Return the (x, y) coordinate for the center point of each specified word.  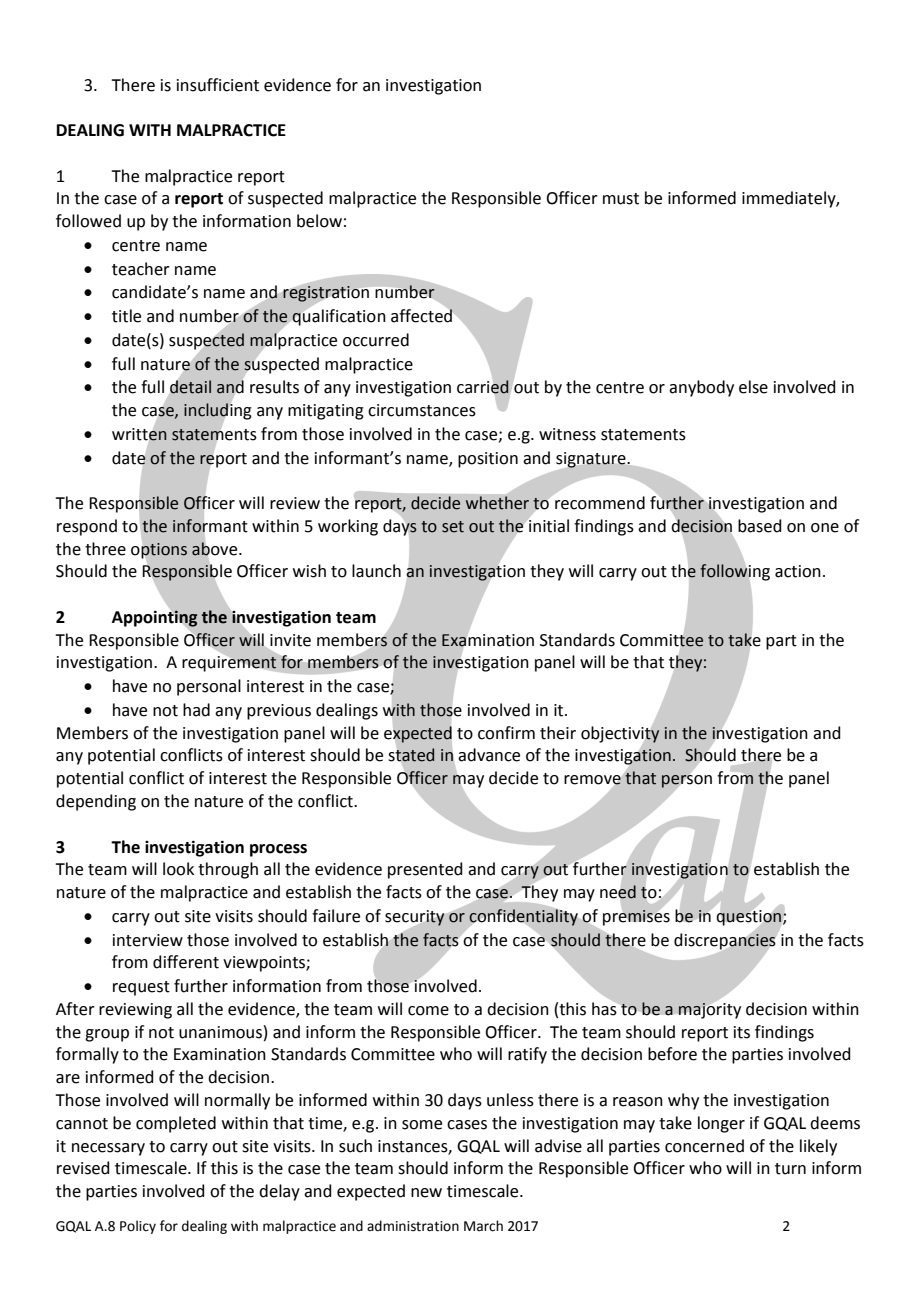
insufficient (218, 85)
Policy (138, 1227)
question (749, 918)
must (621, 199)
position (488, 460)
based (760, 526)
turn (790, 1169)
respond (87, 527)
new (426, 1193)
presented (425, 870)
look (178, 869)
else (753, 387)
